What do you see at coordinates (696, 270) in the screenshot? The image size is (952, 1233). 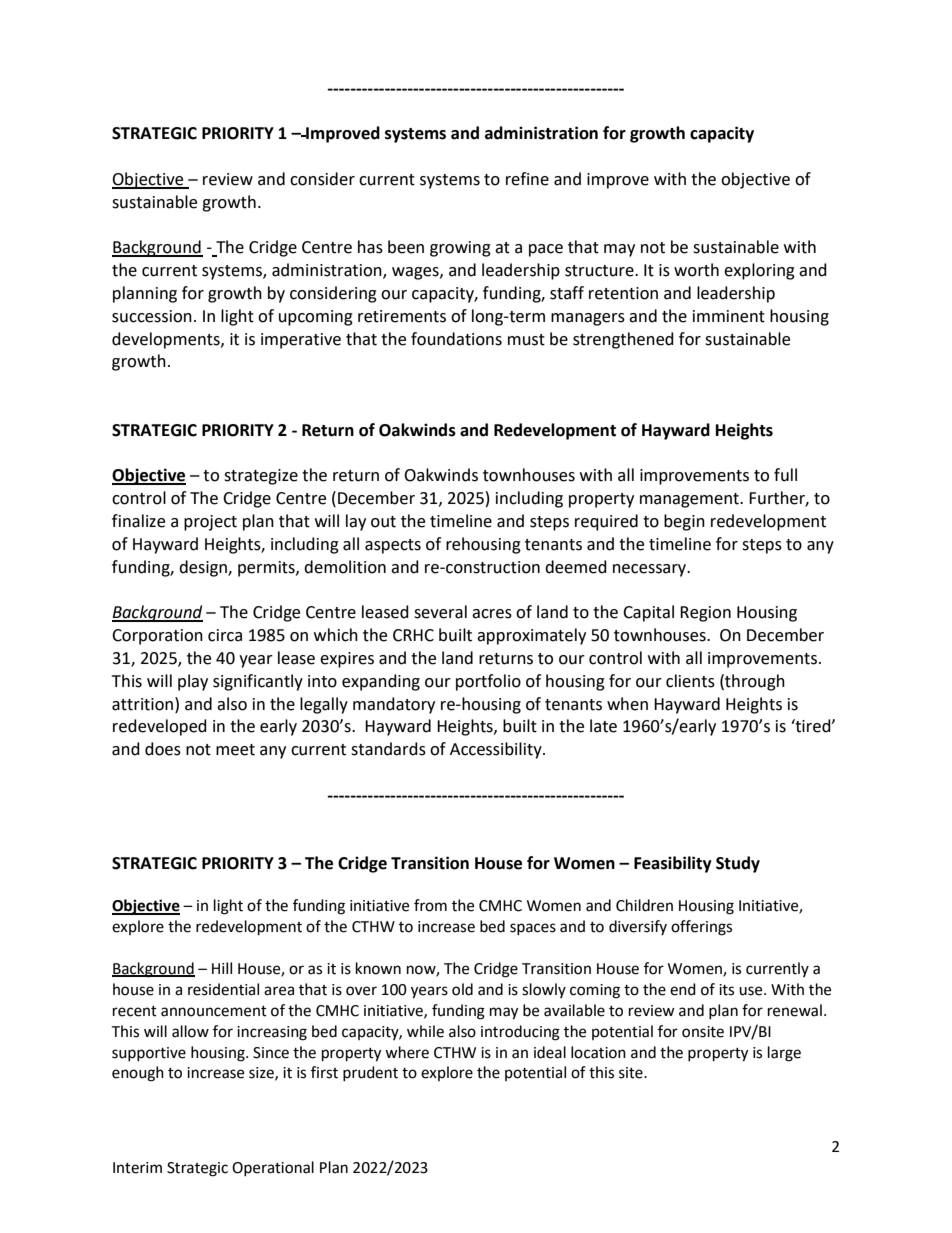 I see `worth` at bounding box center [696, 270].
